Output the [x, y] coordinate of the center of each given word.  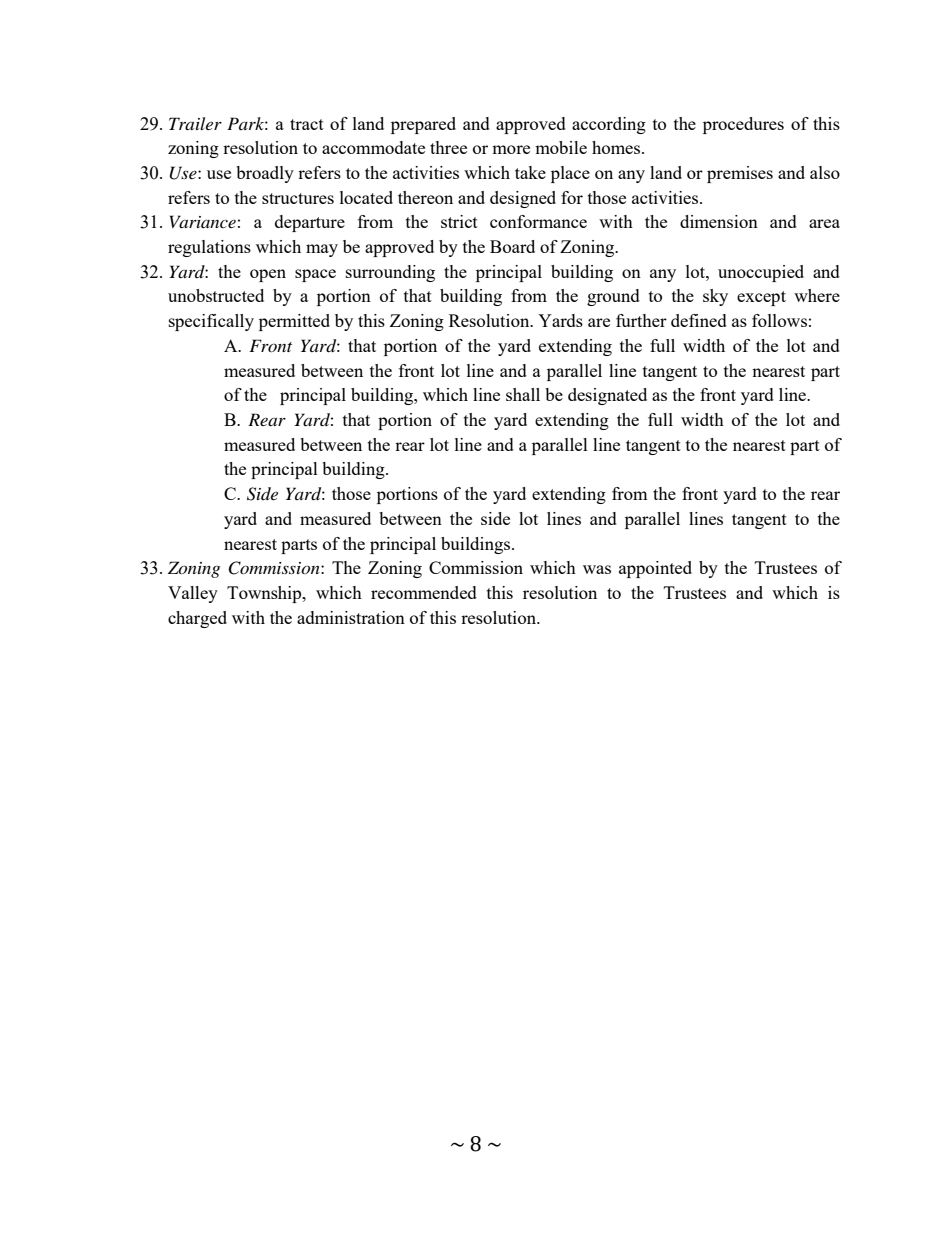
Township [265, 594]
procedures [743, 125]
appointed [655, 569]
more [511, 149]
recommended [424, 592]
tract [307, 124]
